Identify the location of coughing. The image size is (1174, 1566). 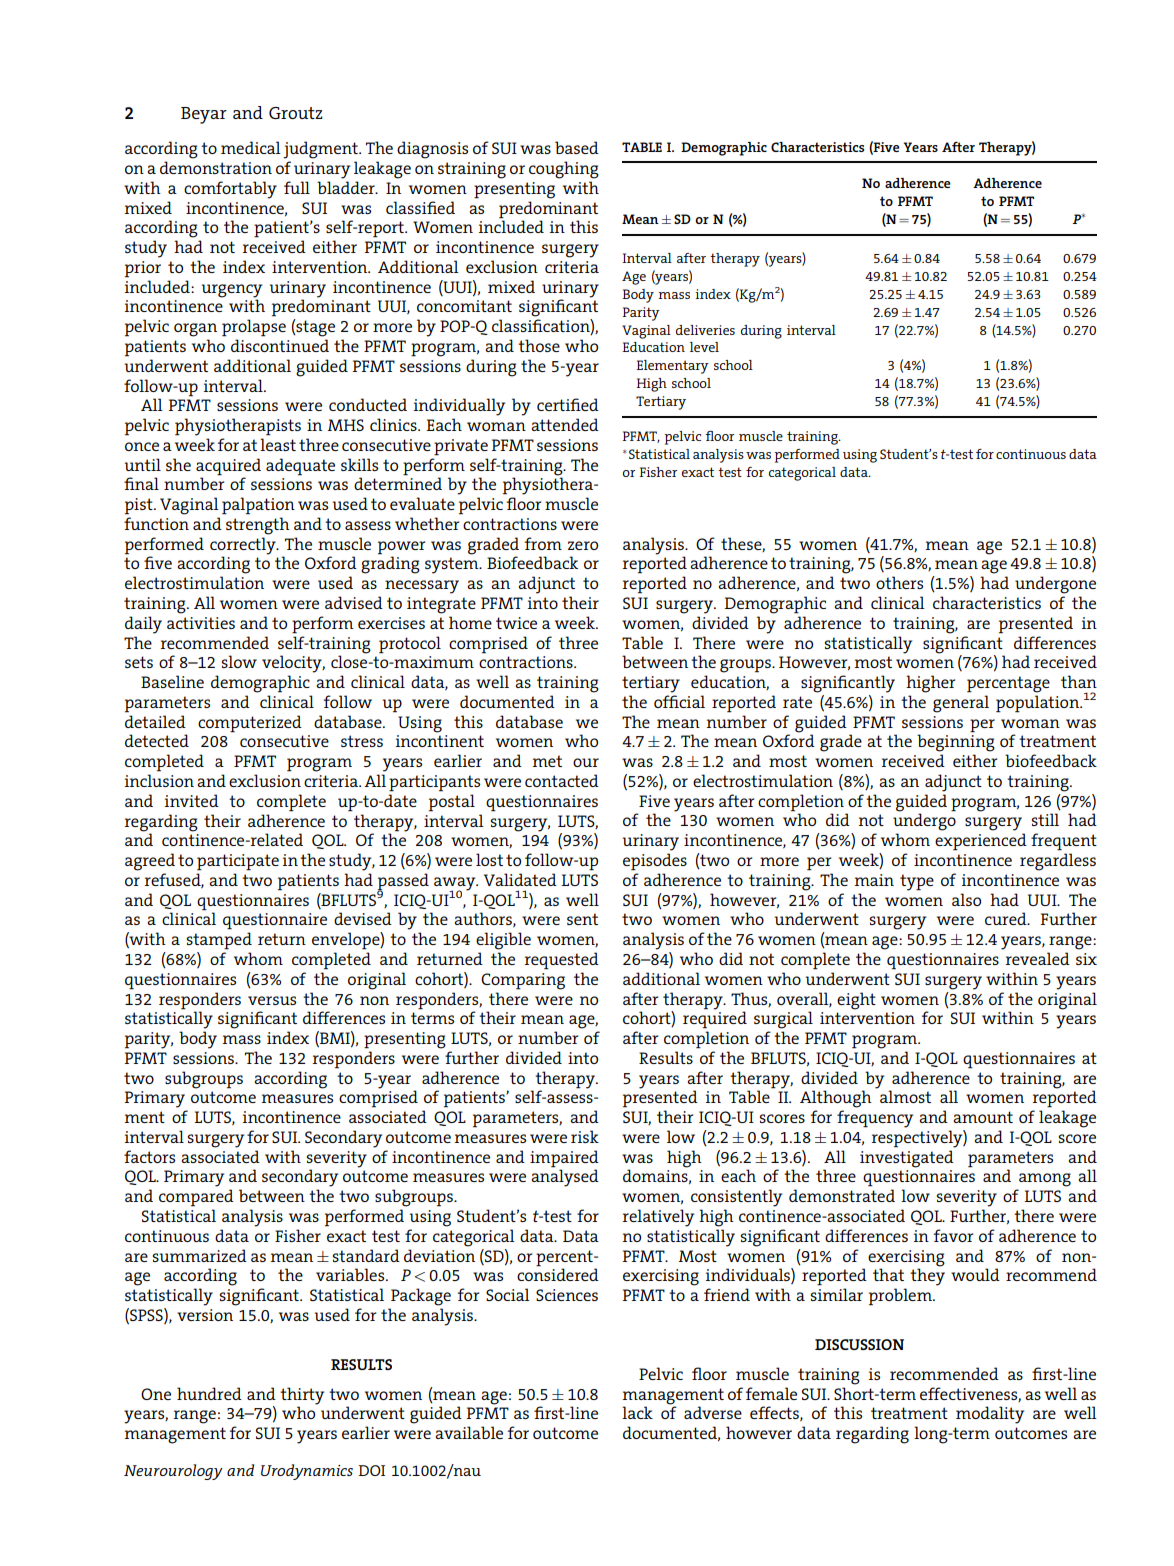
(564, 170).
